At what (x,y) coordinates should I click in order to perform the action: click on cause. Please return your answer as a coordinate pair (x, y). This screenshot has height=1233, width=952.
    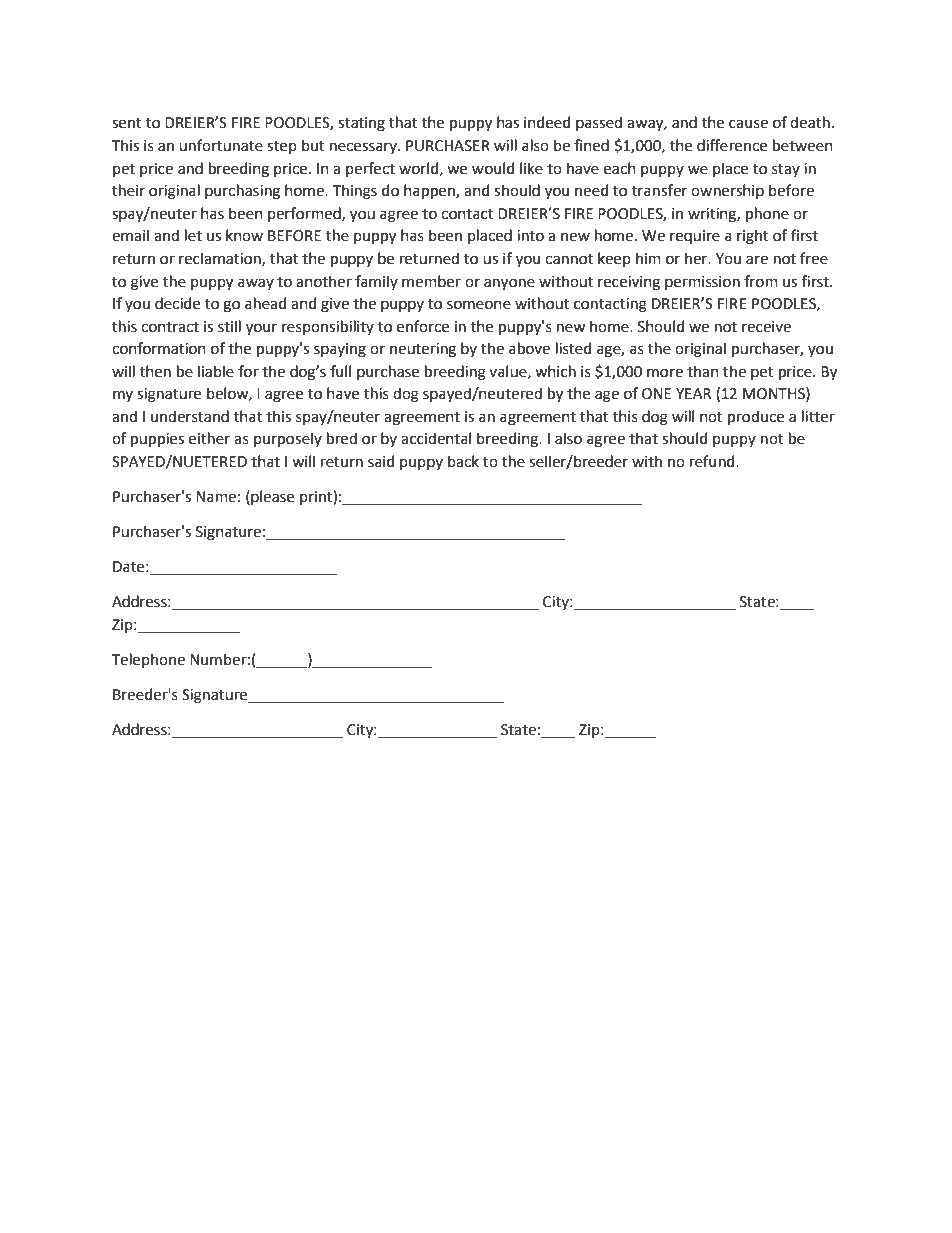
    Looking at the image, I should click on (748, 124).
